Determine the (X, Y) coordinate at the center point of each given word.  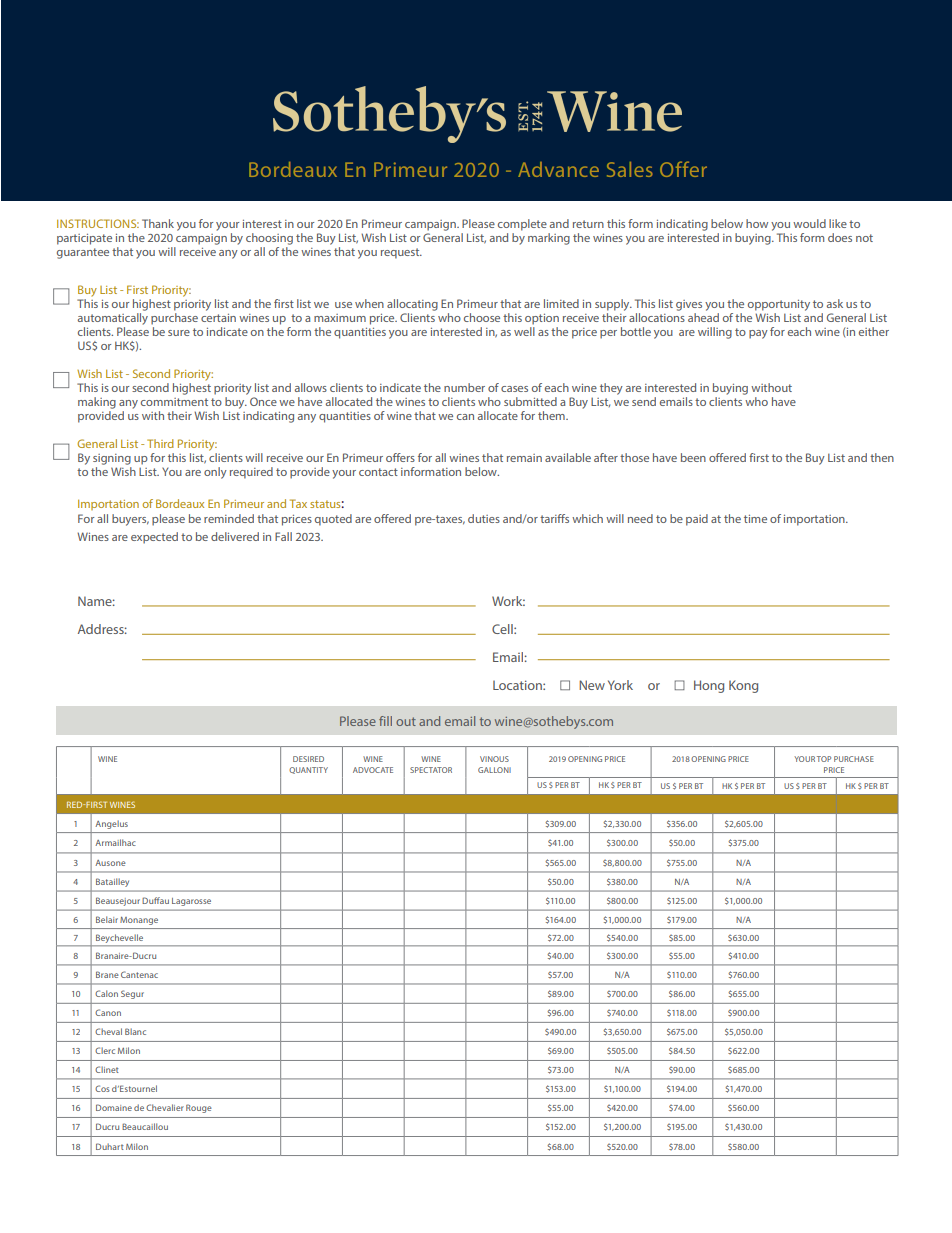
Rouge (199, 1108)
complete (522, 225)
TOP (824, 759)
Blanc (135, 1031)
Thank (158, 223)
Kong (743, 686)
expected (154, 538)
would (809, 223)
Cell (503, 629)
